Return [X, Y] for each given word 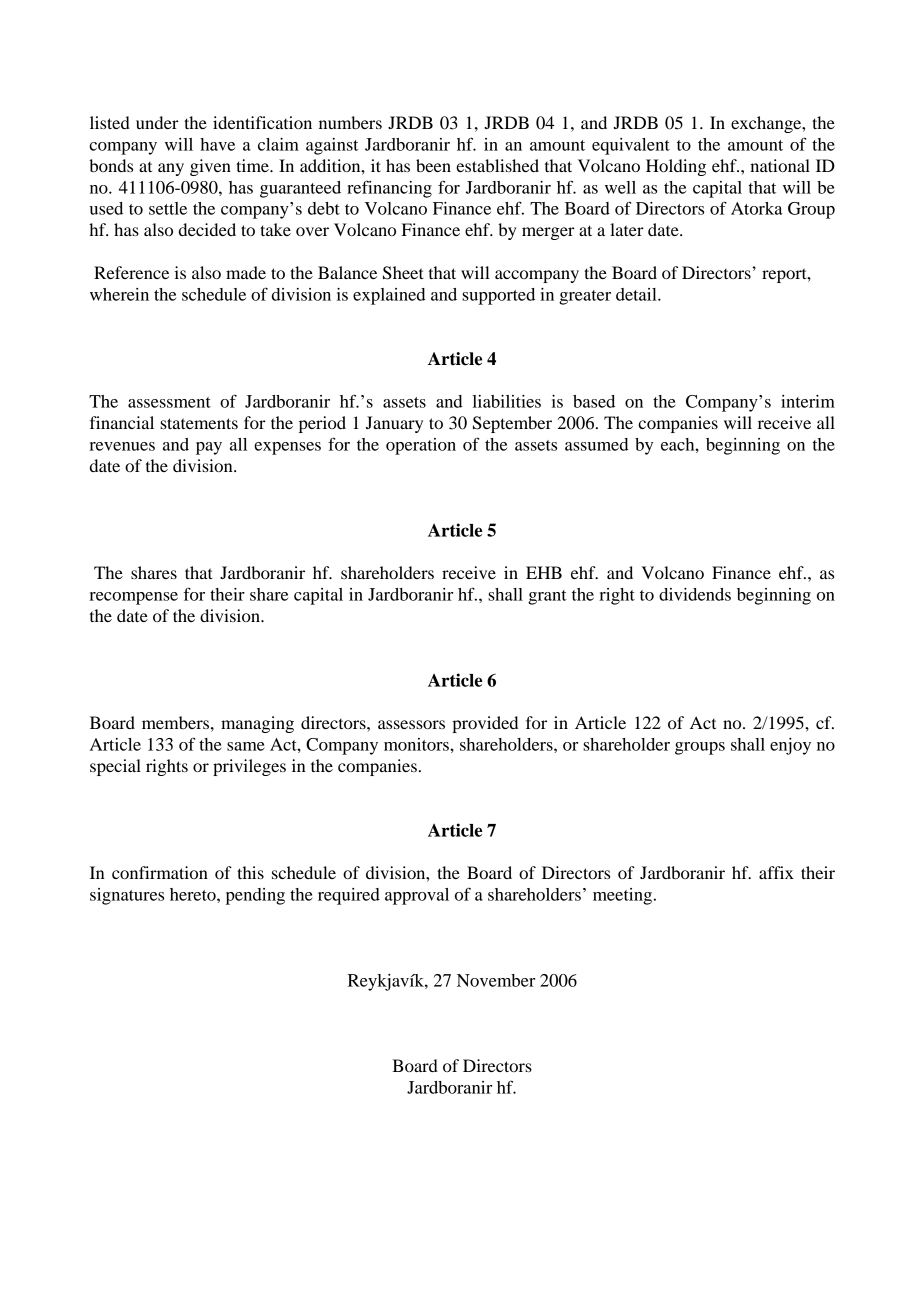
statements [199, 423]
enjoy [790, 746]
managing [257, 724]
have [217, 144]
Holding [676, 167]
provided [485, 724]
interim [808, 401]
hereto [194, 894]
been [433, 165]
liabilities [507, 401]
